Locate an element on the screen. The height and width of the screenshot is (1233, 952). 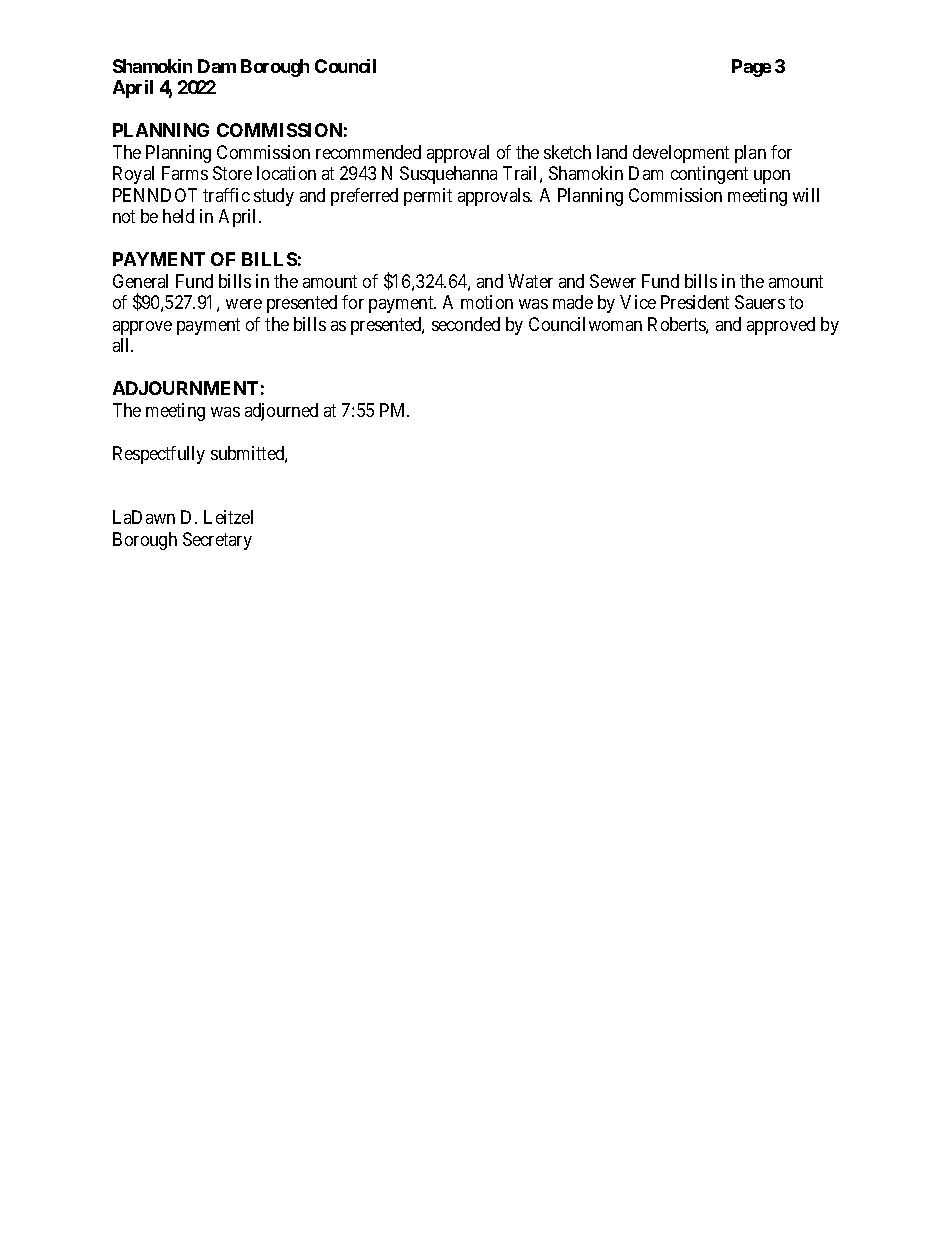
permit is located at coordinates (428, 197).
